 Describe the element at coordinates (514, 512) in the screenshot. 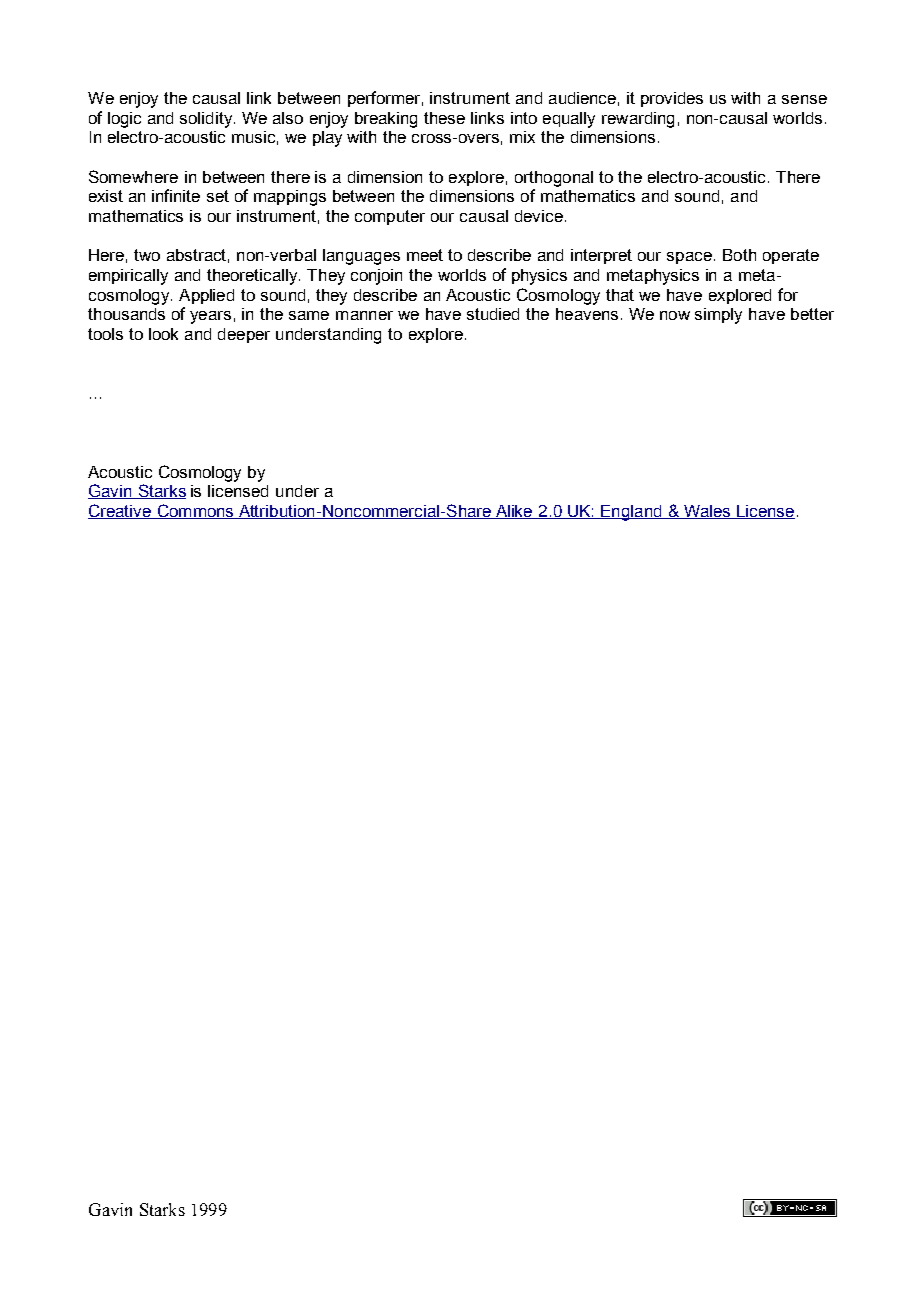

I see `Alike` at that location.
